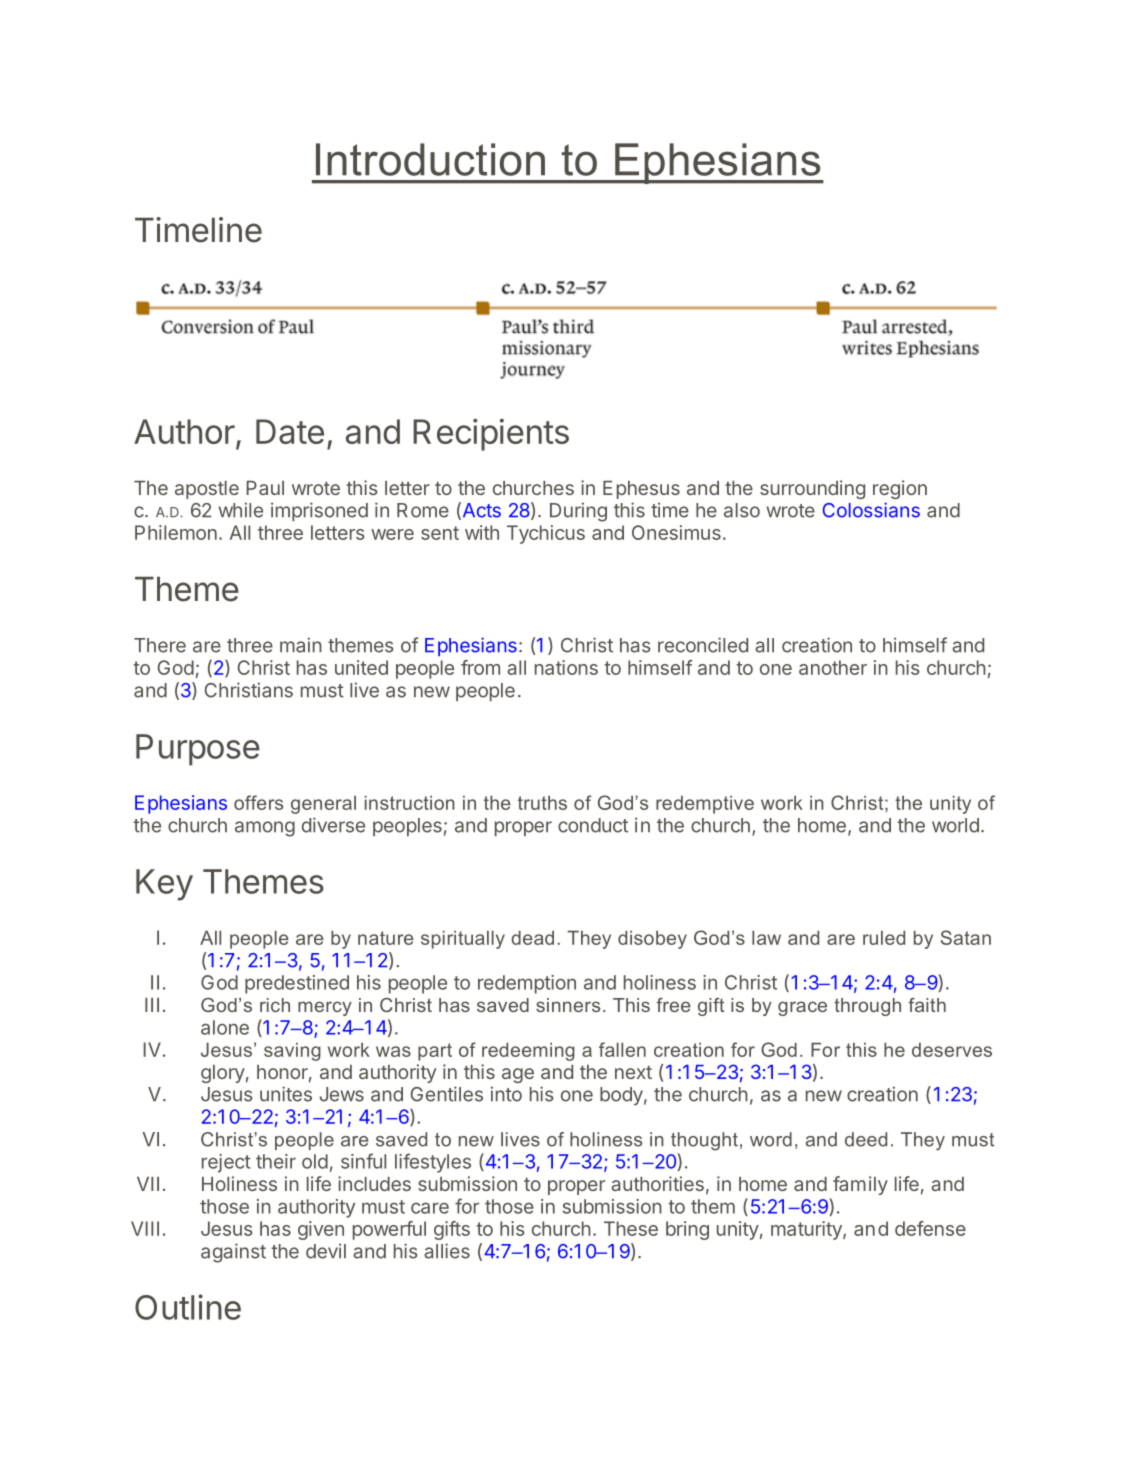 The width and height of the image is (1135, 1468). What do you see at coordinates (265, 829) in the image?
I see `among` at bounding box center [265, 829].
